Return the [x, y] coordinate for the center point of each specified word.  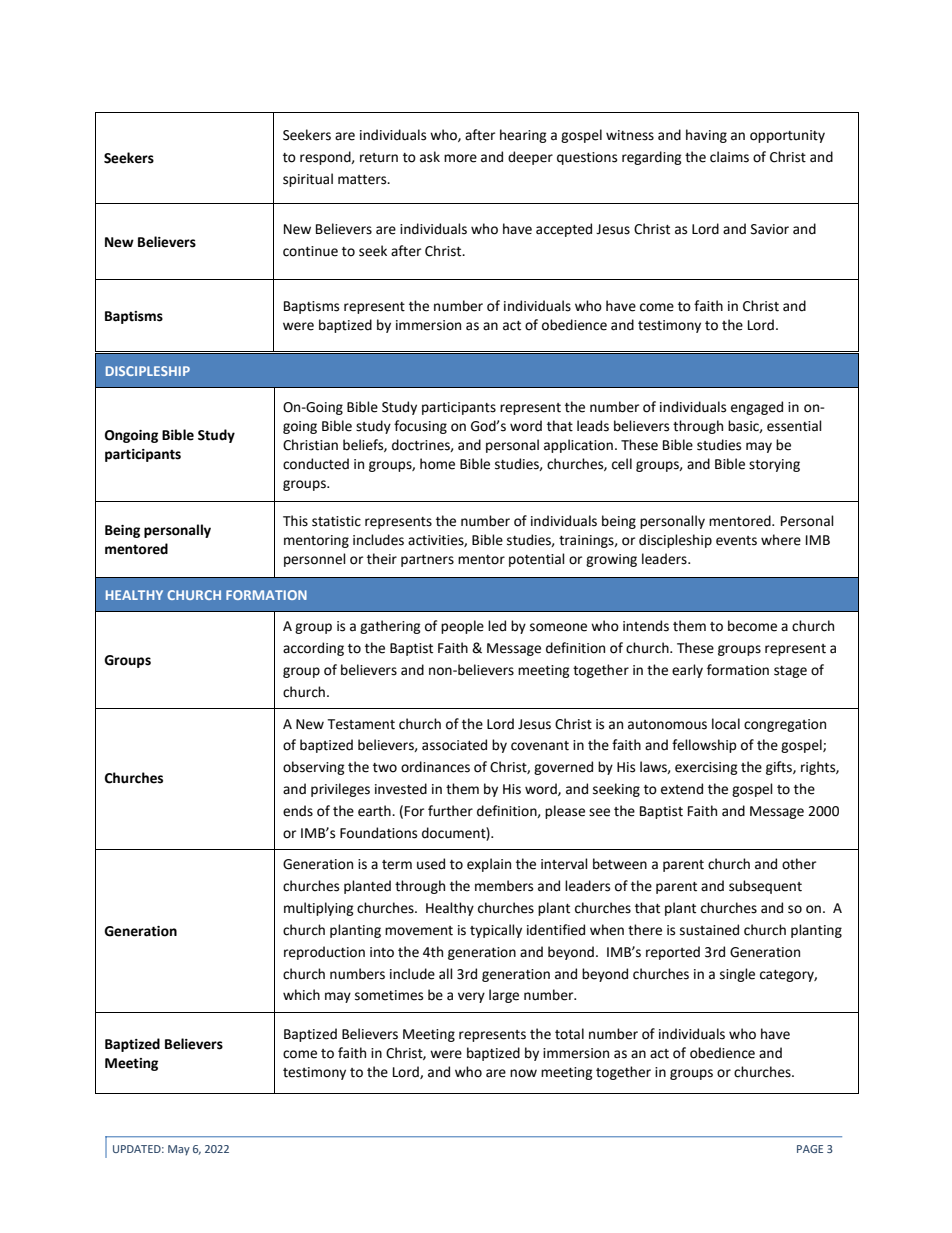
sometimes [389, 995]
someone [558, 627]
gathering [390, 627]
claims [729, 157]
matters [363, 180]
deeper [530, 158]
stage [790, 672]
